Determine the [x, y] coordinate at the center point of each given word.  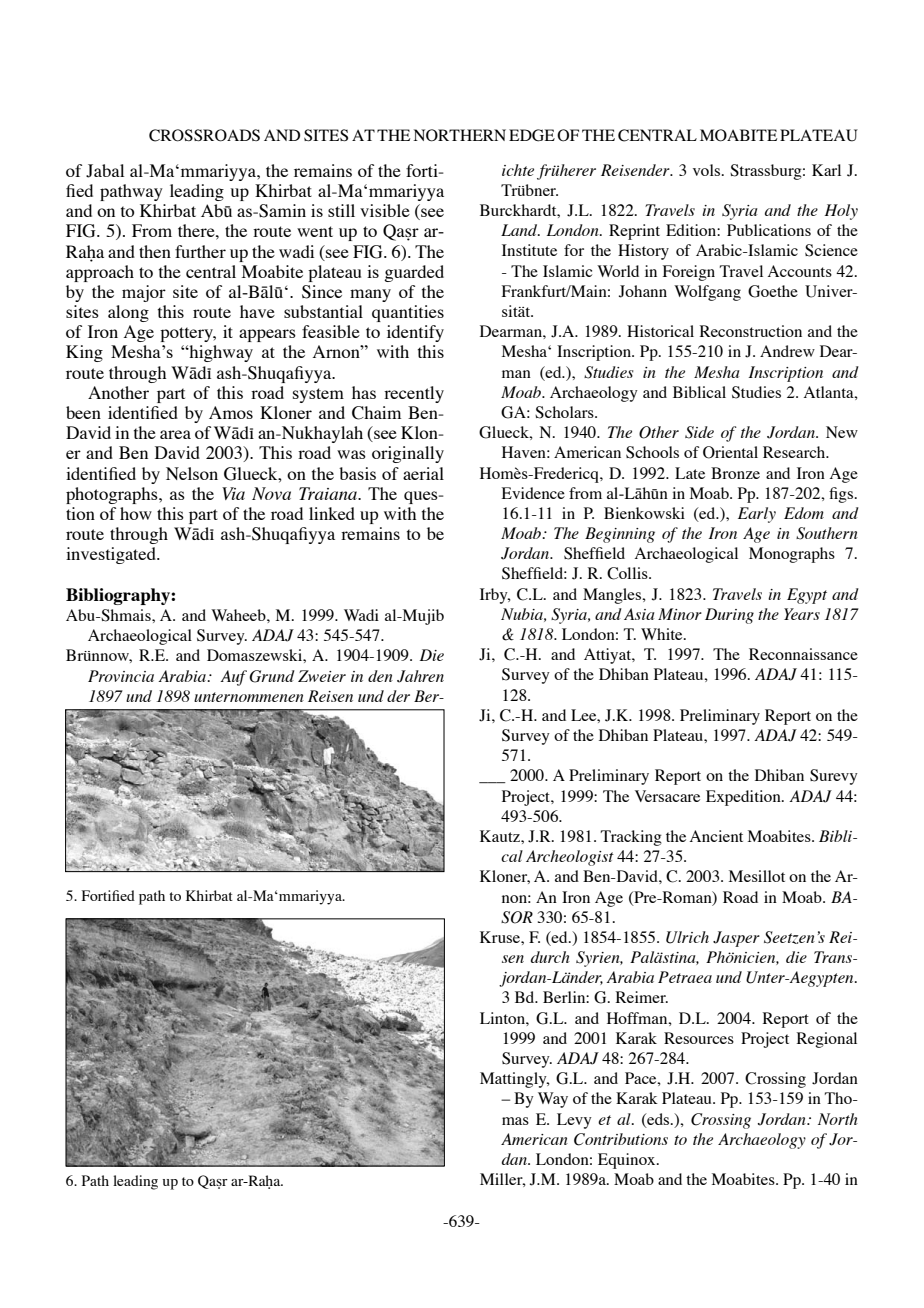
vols [708, 170]
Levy [574, 1121]
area [175, 434]
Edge [532, 135]
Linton [503, 1018]
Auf [233, 678]
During [729, 616]
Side [699, 432]
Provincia [121, 676]
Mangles [613, 596]
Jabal [105, 171]
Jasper [736, 939]
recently [414, 394]
